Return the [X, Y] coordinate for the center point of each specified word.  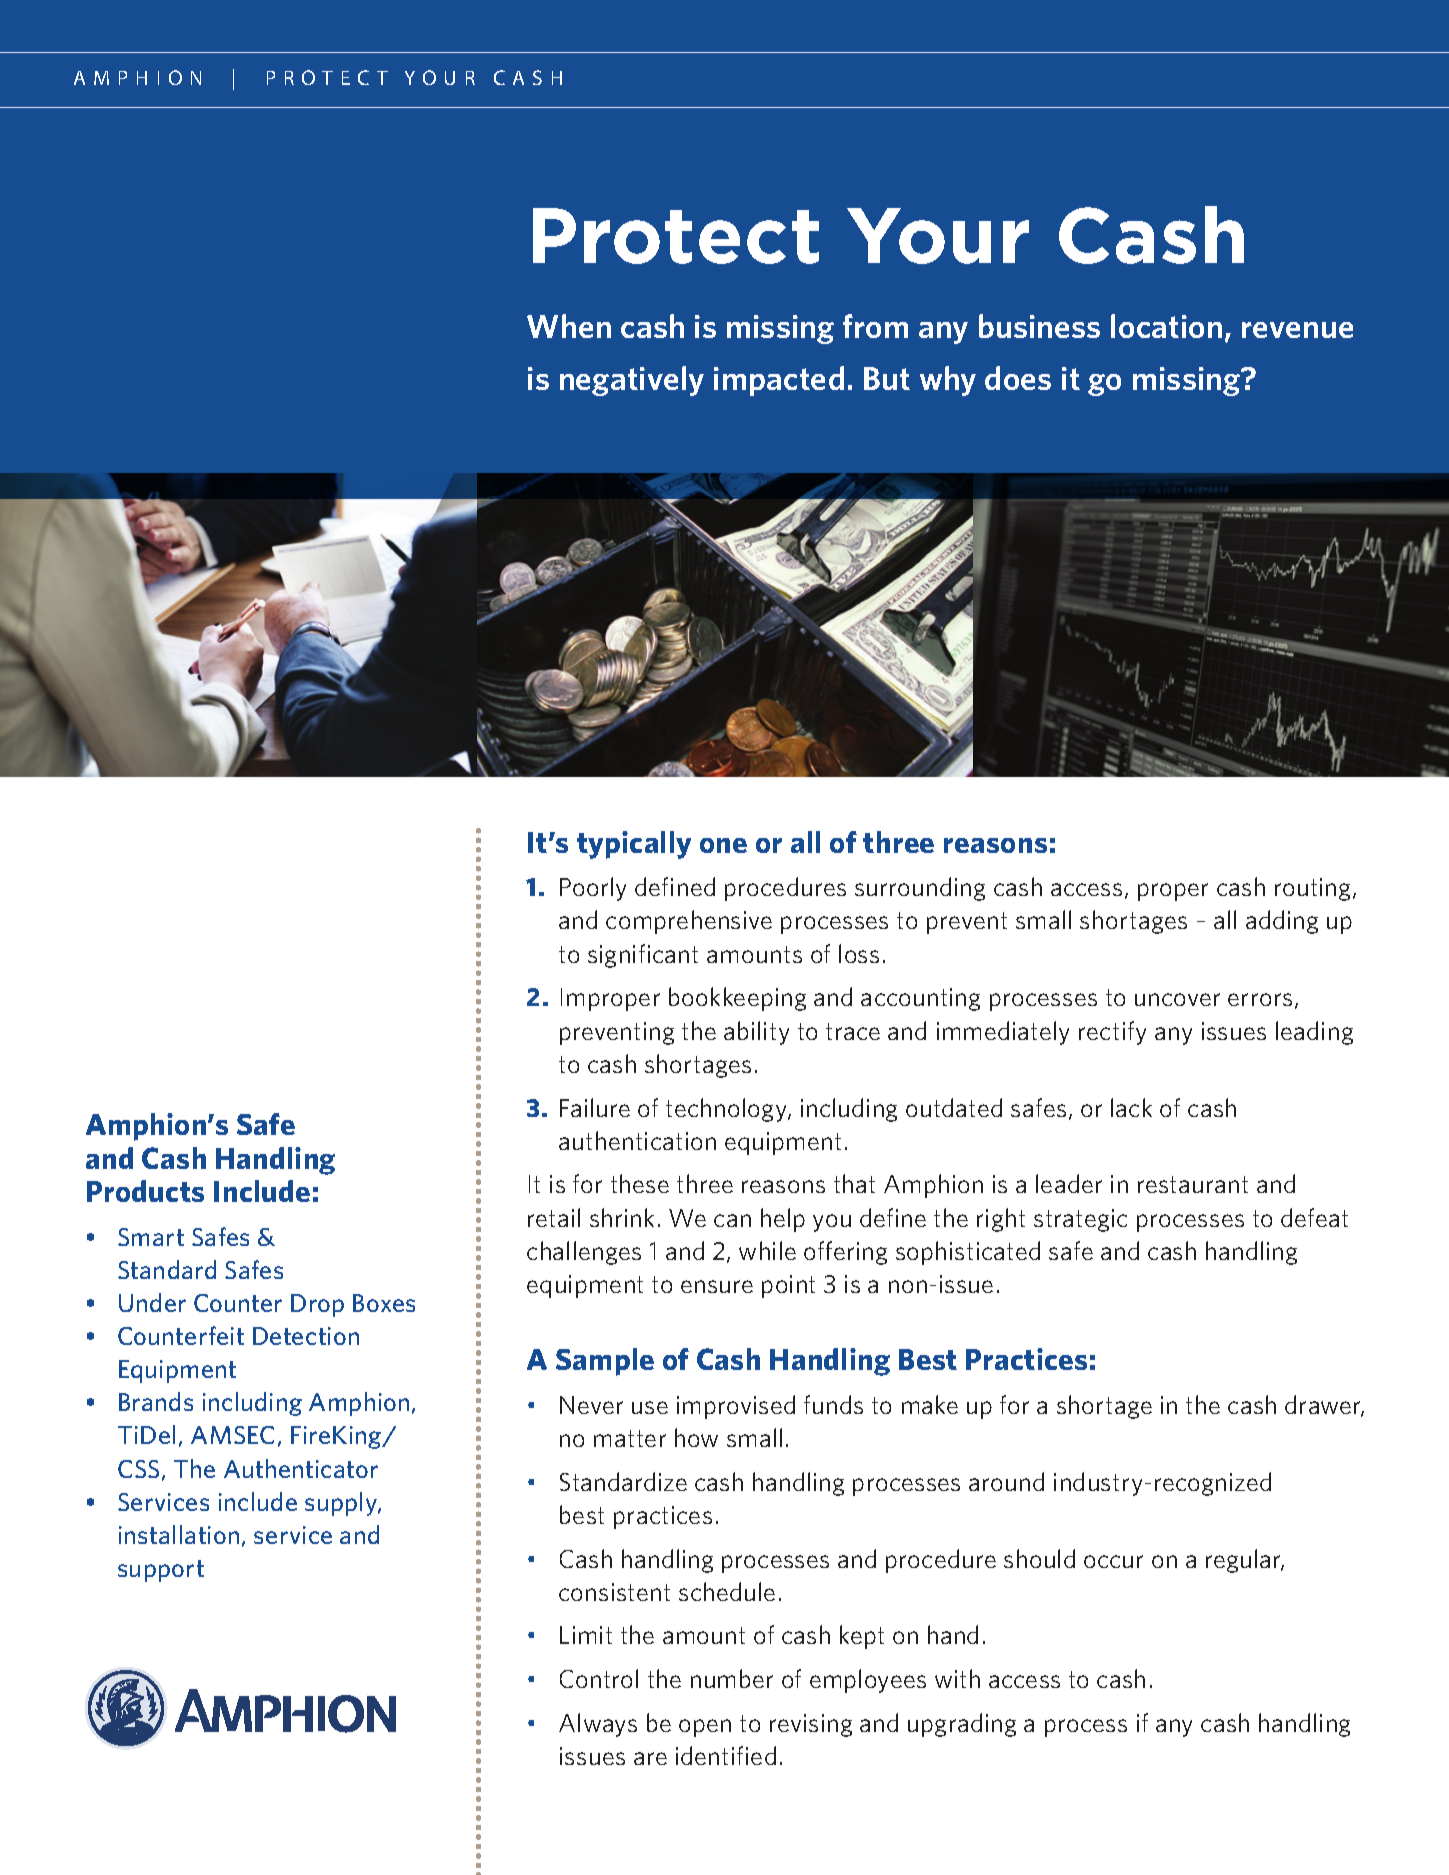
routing [1314, 889]
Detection [306, 1336]
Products [145, 1191]
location [1166, 326]
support [161, 1571]
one [723, 845]
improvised [736, 1407]
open [705, 1728]
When [569, 326]
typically [634, 845]
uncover [1177, 999]
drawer [1324, 1406]
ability [756, 1033]
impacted [779, 381]
